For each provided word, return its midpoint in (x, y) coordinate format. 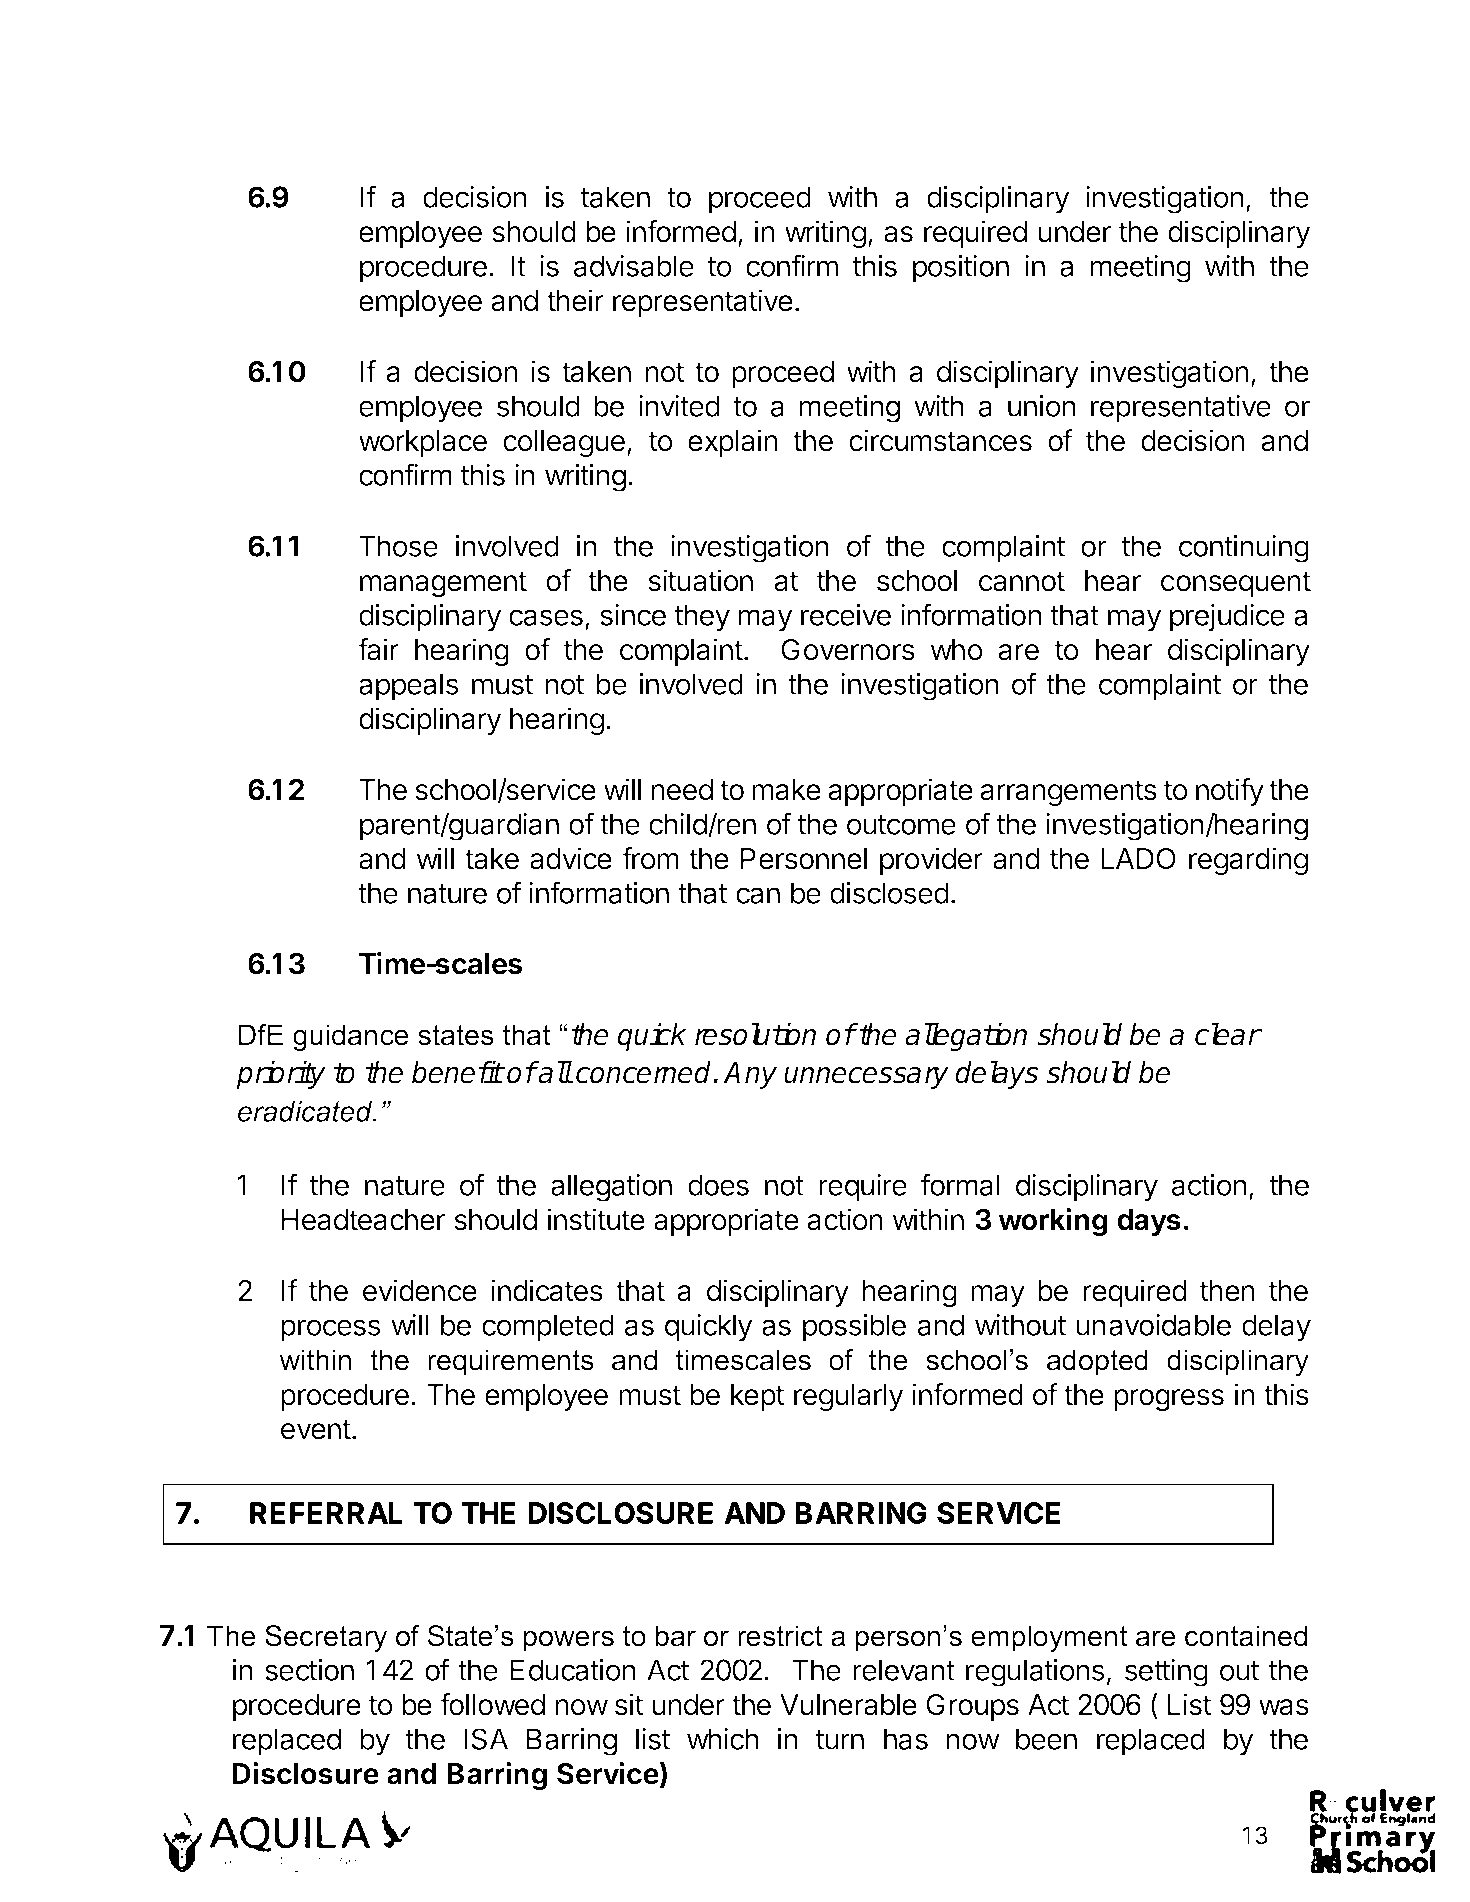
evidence (420, 1290)
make (786, 790)
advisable (634, 266)
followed (492, 1704)
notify (1230, 792)
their (575, 300)
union (1042, 406)
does (718, 1185)
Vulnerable (848, 1705)
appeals (409, 687)
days (1149, 1222)
